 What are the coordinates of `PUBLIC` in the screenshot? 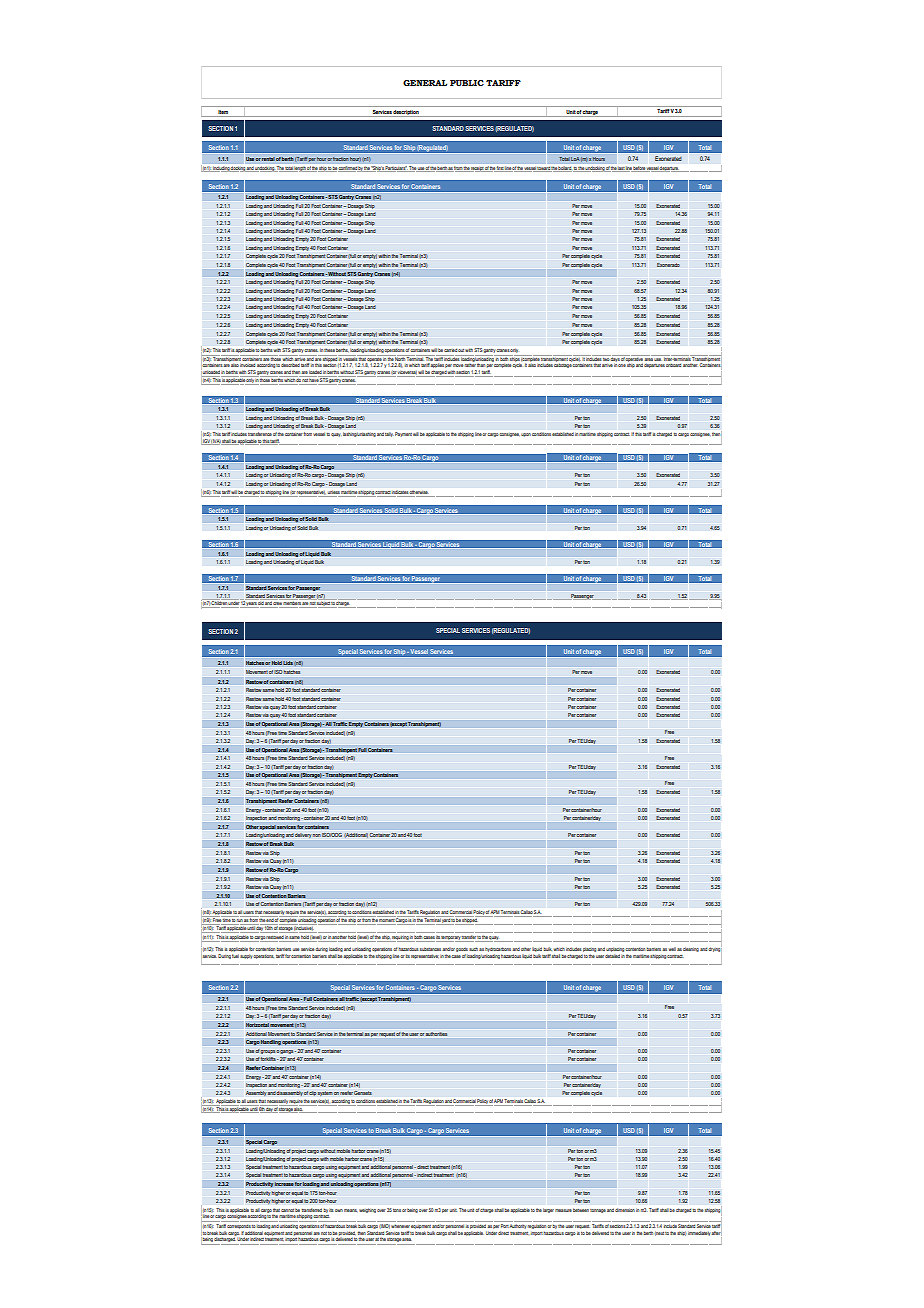 It's located at (467, 83).
